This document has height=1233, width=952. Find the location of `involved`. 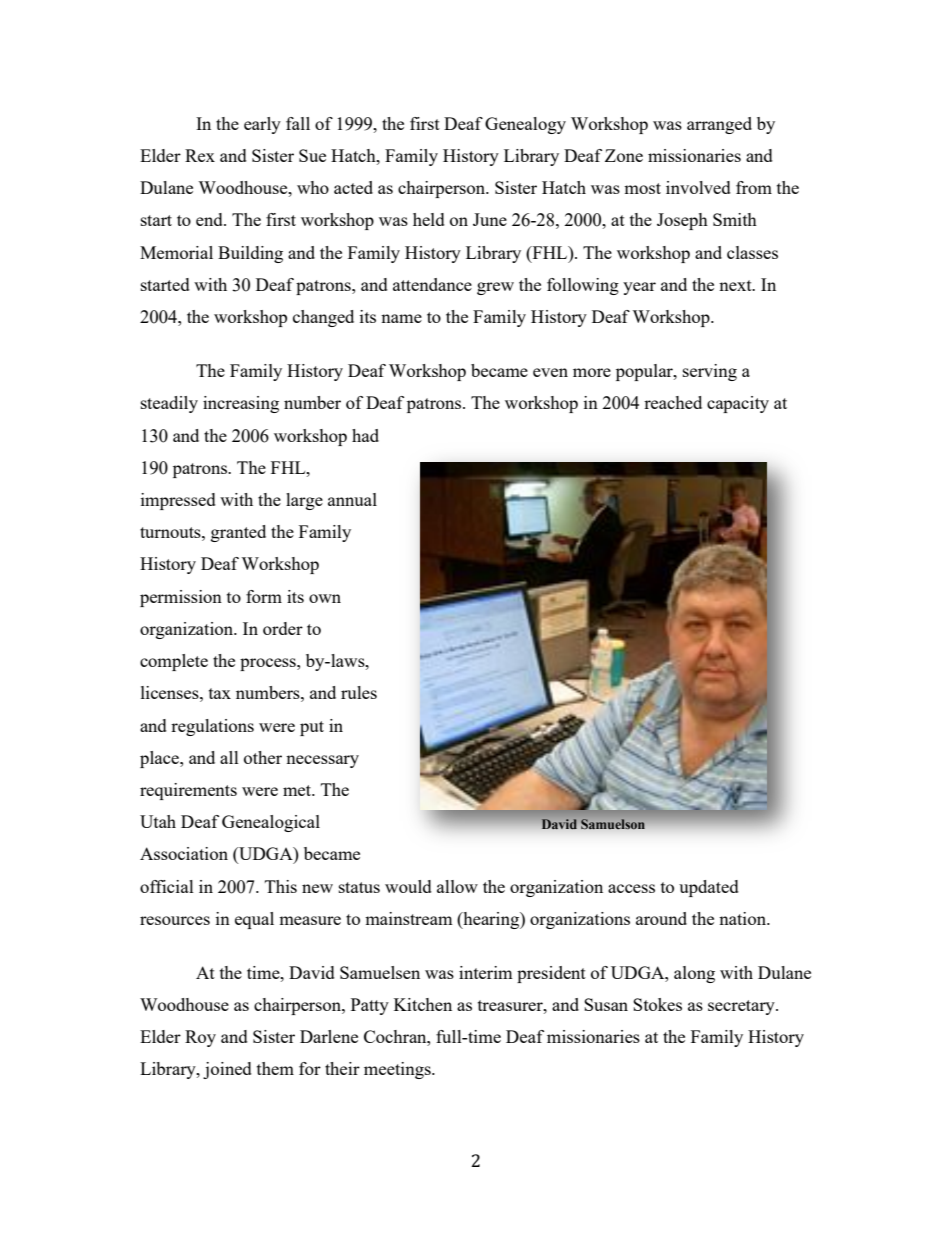

involved is located at coordinates (698, 187).
